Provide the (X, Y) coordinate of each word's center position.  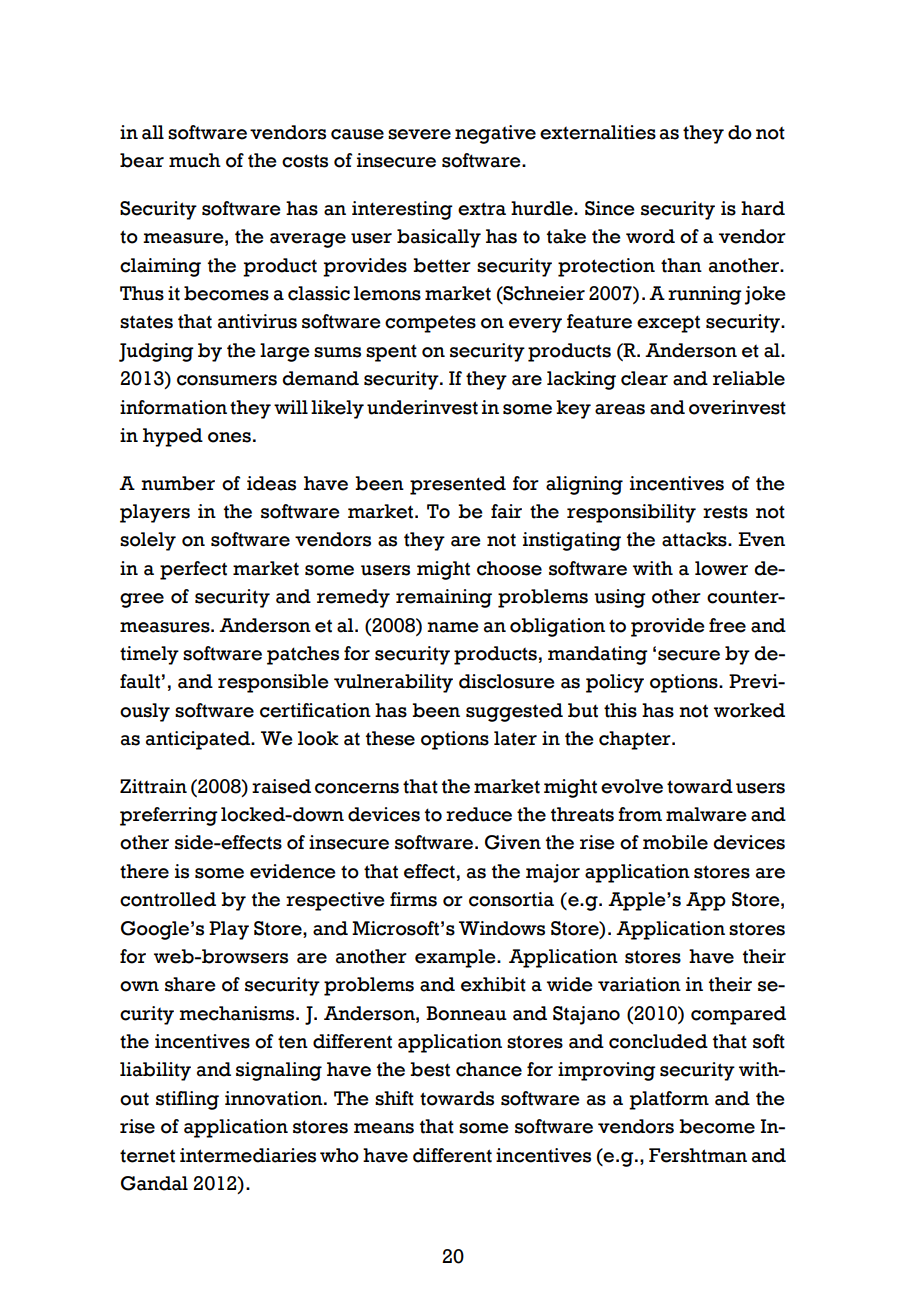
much (195, 160)
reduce (479, 814)
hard (763, 208)
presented (458, 485)
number (178, 483)
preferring (169, 816)
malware (706, 814)
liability (155, 1071)
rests (725, 512)
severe (419, 134)
